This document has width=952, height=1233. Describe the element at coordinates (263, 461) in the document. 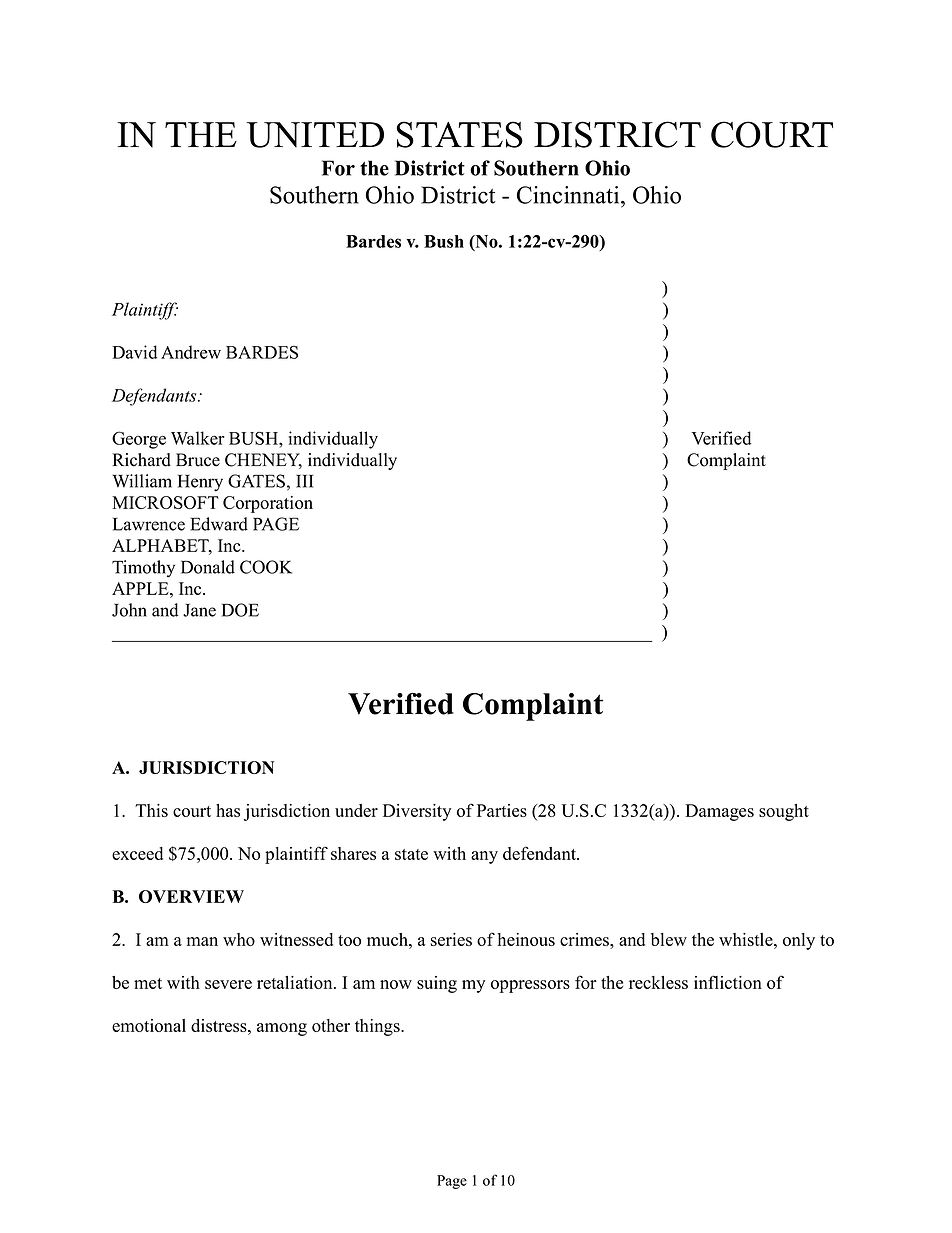

I see `CHENEY` at that location.
